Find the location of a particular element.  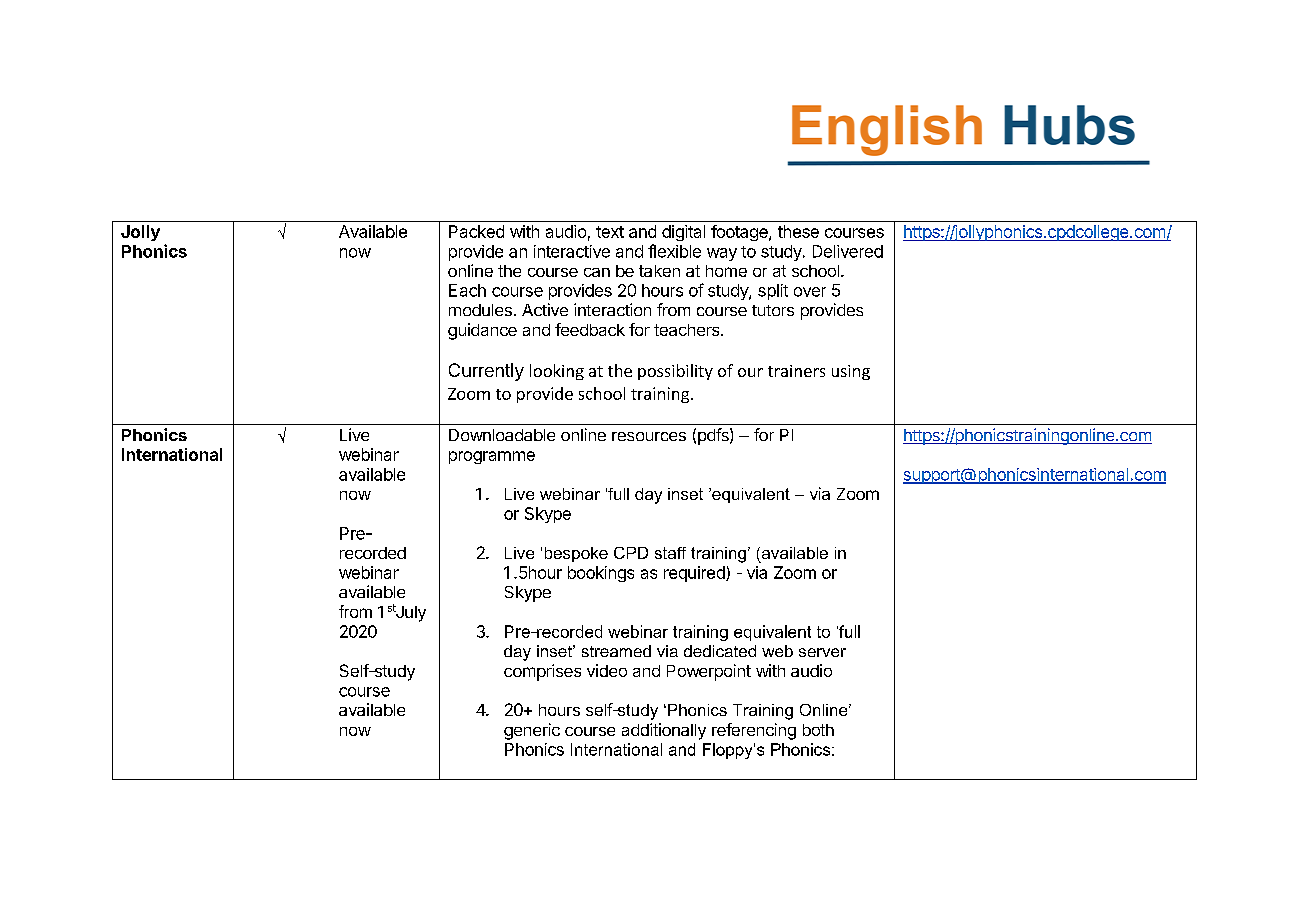

bespoke is located at coordinates (576, 554).
